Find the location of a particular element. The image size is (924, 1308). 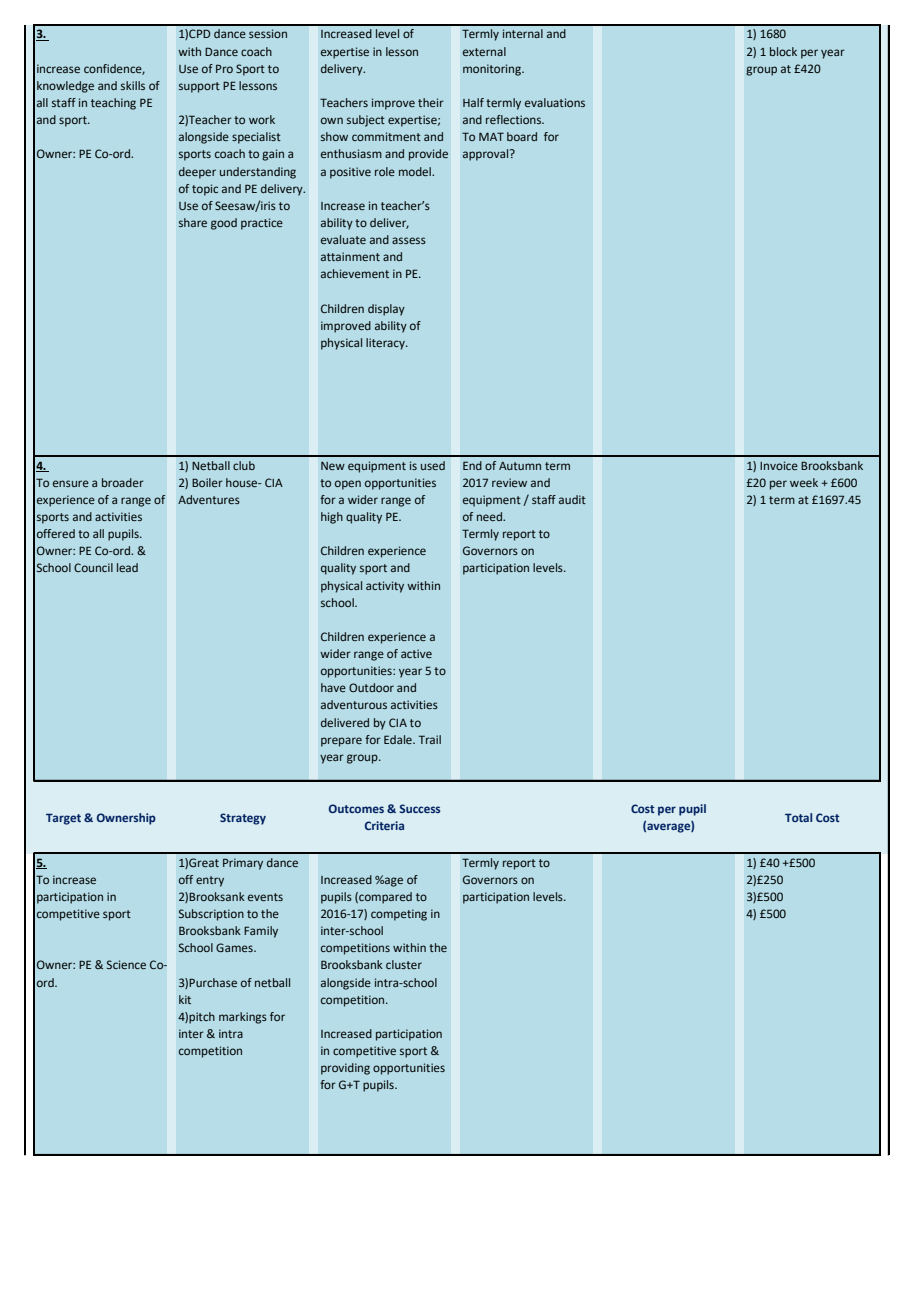

kit is located at coordinates (185, 999).
